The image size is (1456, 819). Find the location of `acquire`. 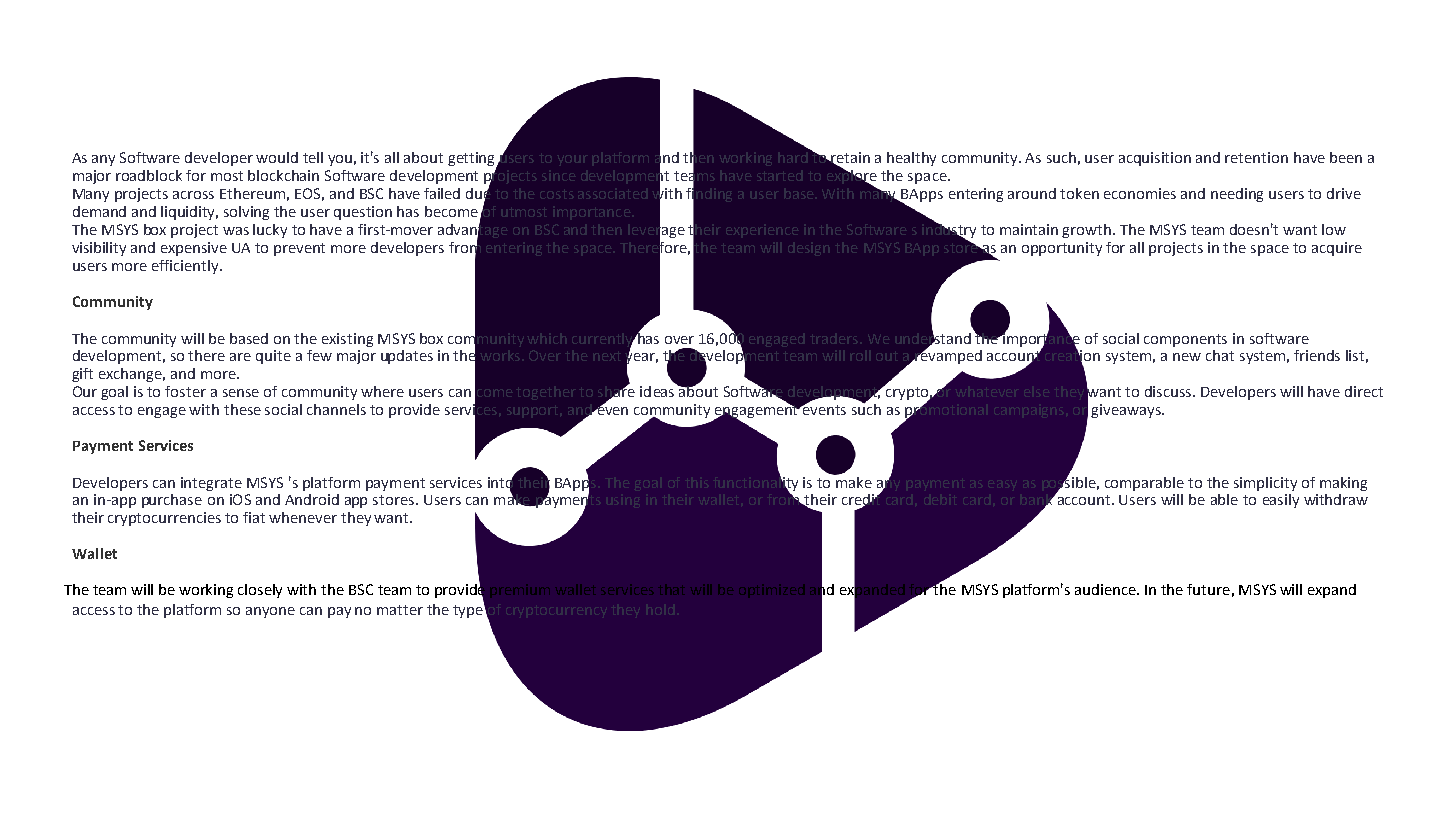

acquire is located at coordinates (1337, 249).
